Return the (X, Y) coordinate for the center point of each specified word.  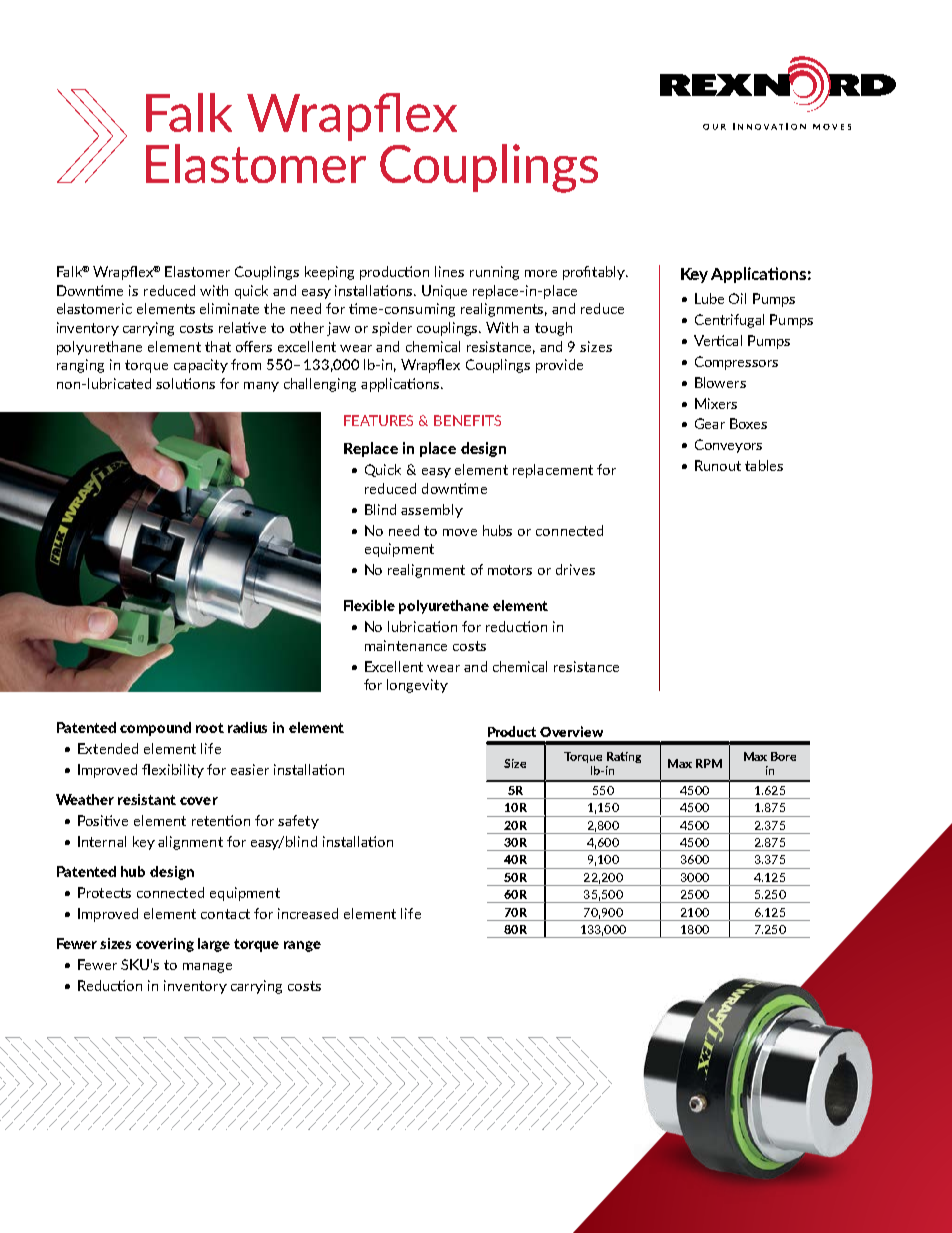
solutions (185, 383)
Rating (624, 757)
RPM (709, 763)
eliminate (229, 308)
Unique (444, 292)
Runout (718, 465)
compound (155, 729)
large (214, 945)
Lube (709, 298)
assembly (432, 511)
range (302, 946)
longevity (417, 686)
